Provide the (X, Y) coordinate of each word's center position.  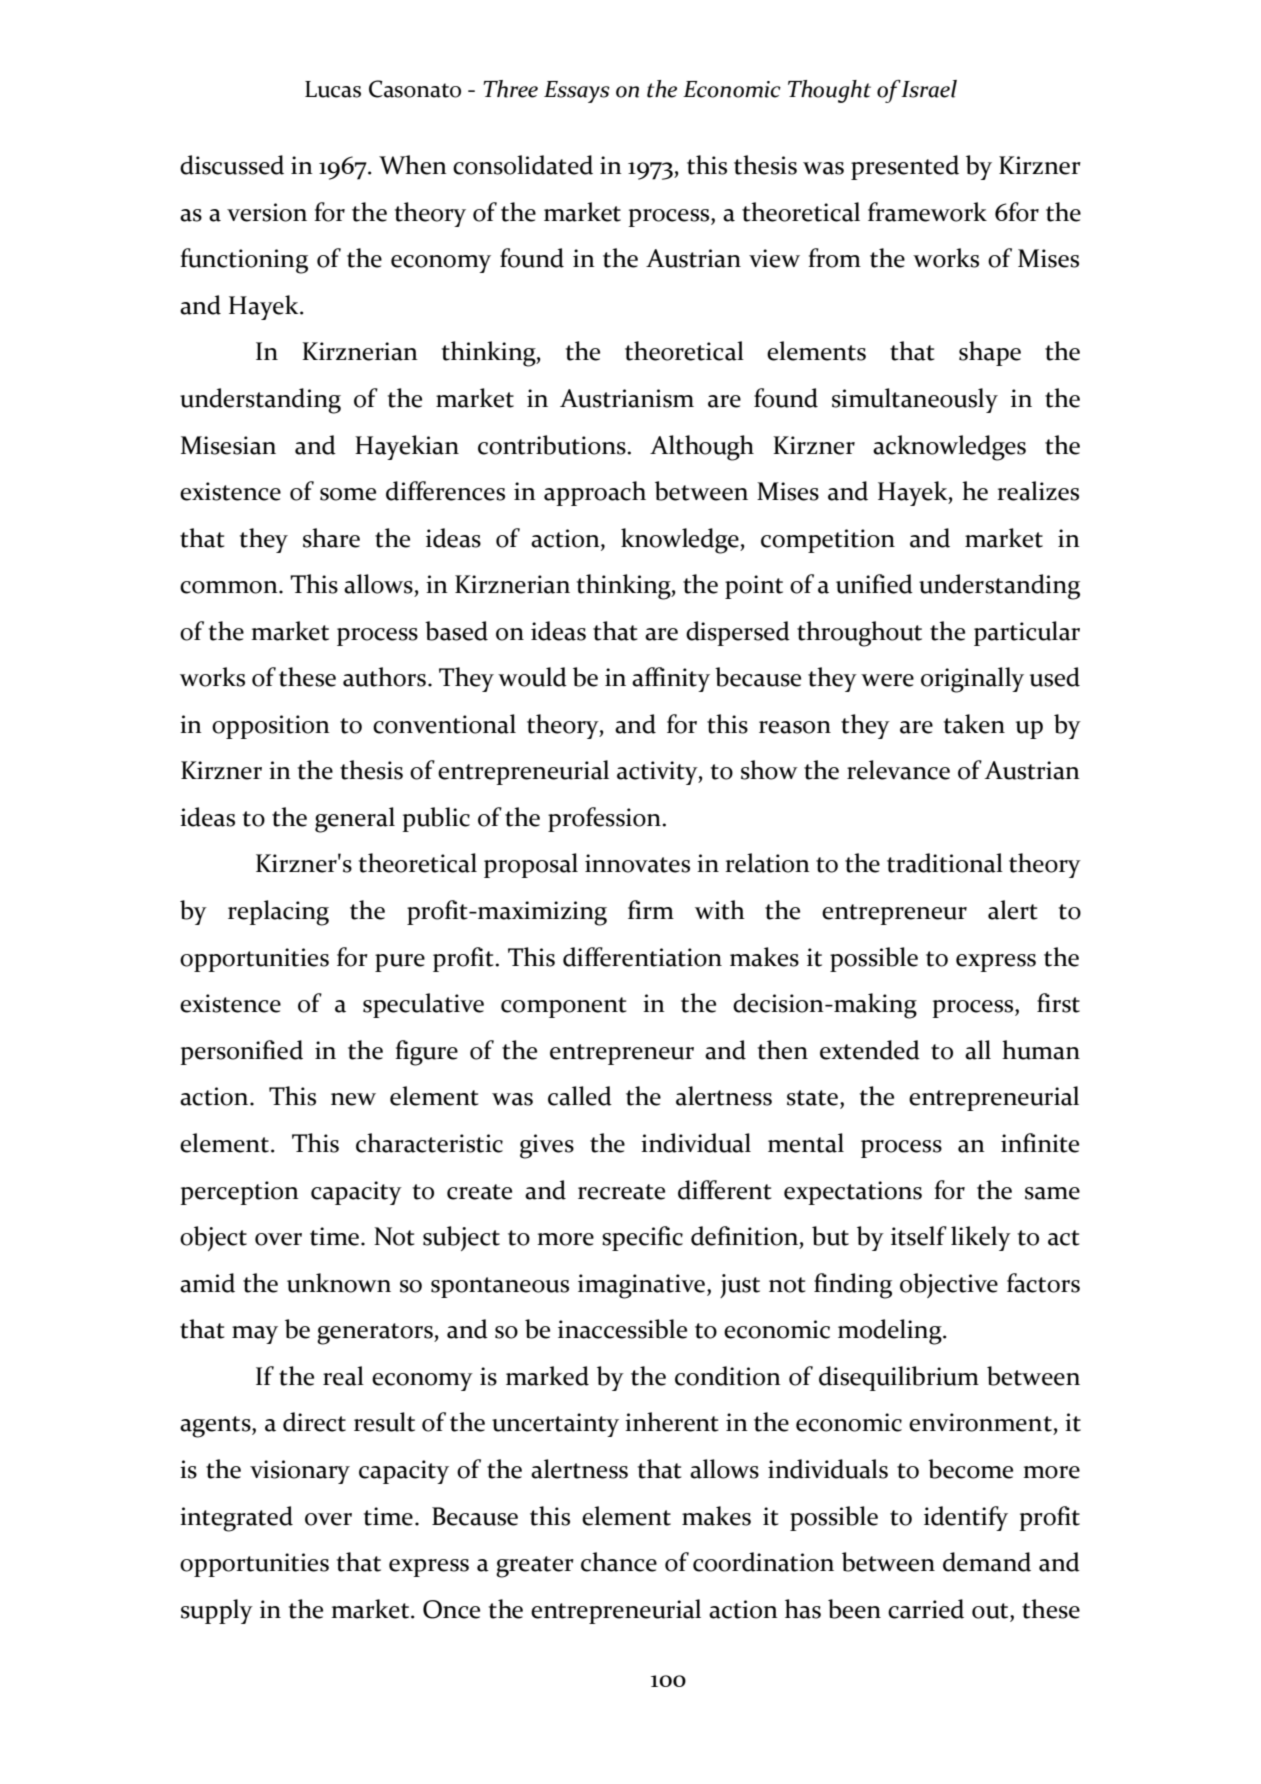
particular (1027, 633)
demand (987, 1562)
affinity (671, 679)
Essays (577, 92)
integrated (236, 1519)
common (230, 587)
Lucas (333, 89)
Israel (929, 89)
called (580, 1096)
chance (619, 1562)
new (353, 1099)
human (1041, 1050)
